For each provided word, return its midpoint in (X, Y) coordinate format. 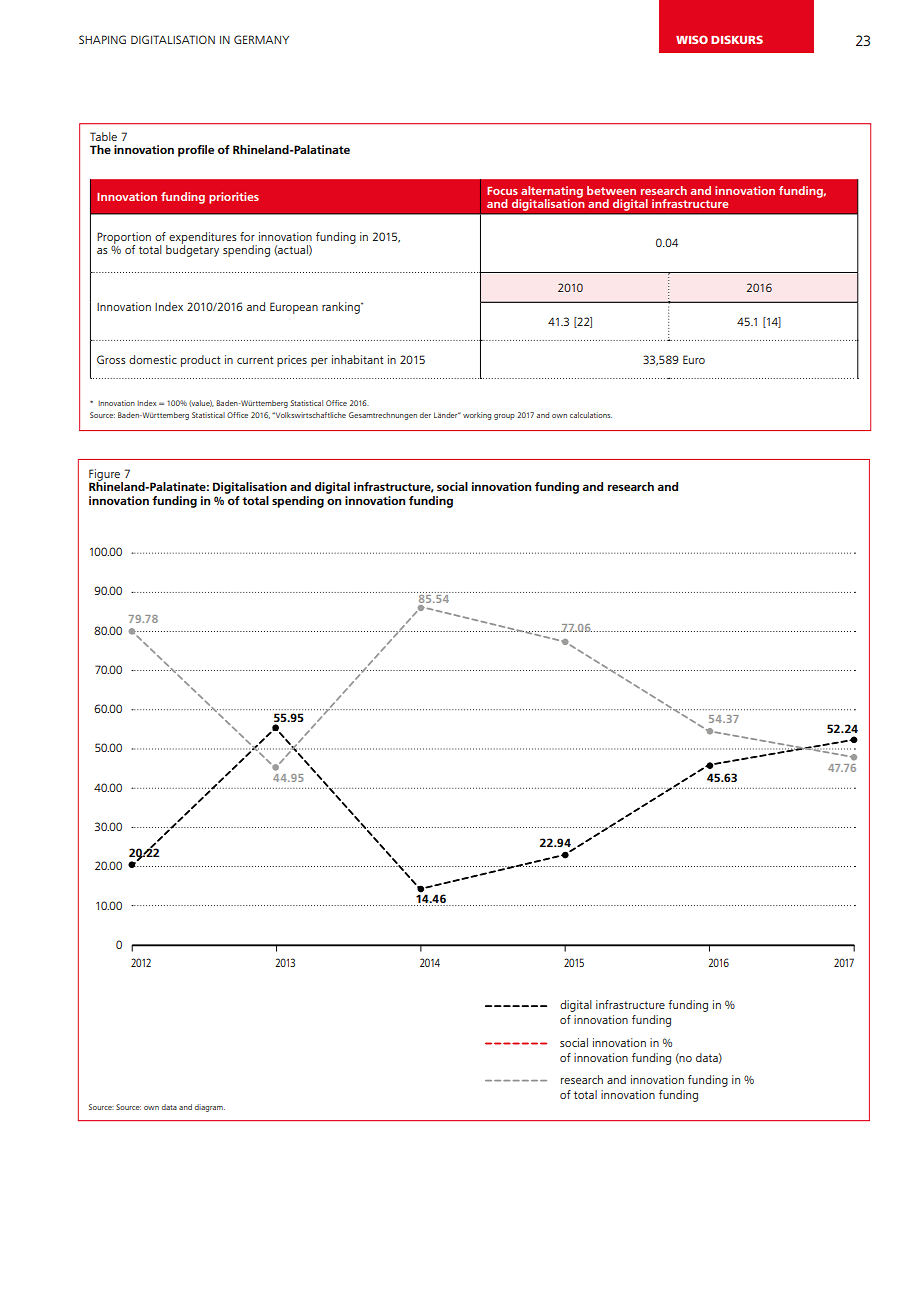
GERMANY (261, 39)
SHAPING (102, 39)
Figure (105, 476)
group (504, 417)
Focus (502, 191)
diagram (210, 1108)
